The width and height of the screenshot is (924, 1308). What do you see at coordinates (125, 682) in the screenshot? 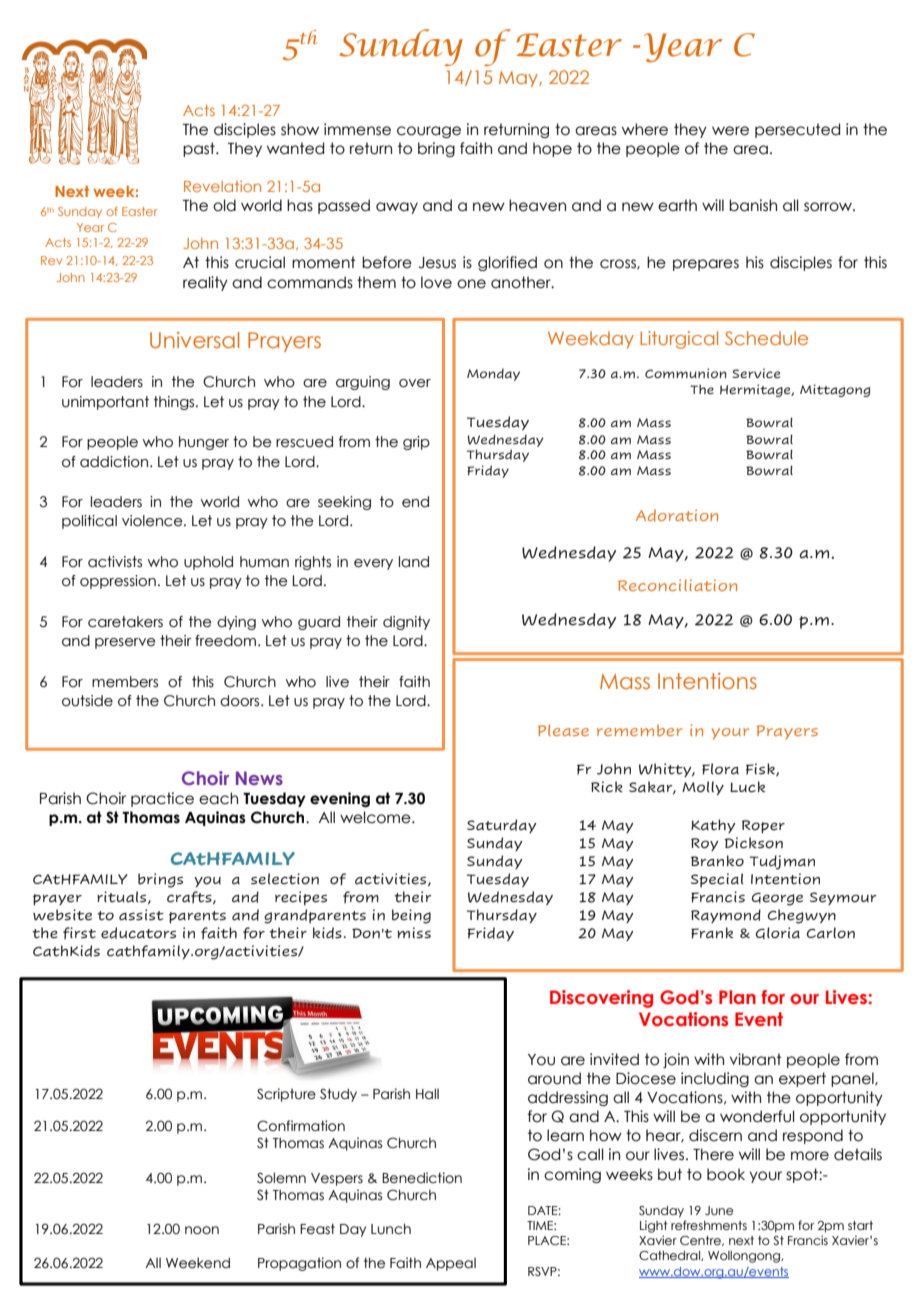
I see `members` at bounding box center [125, 682].
